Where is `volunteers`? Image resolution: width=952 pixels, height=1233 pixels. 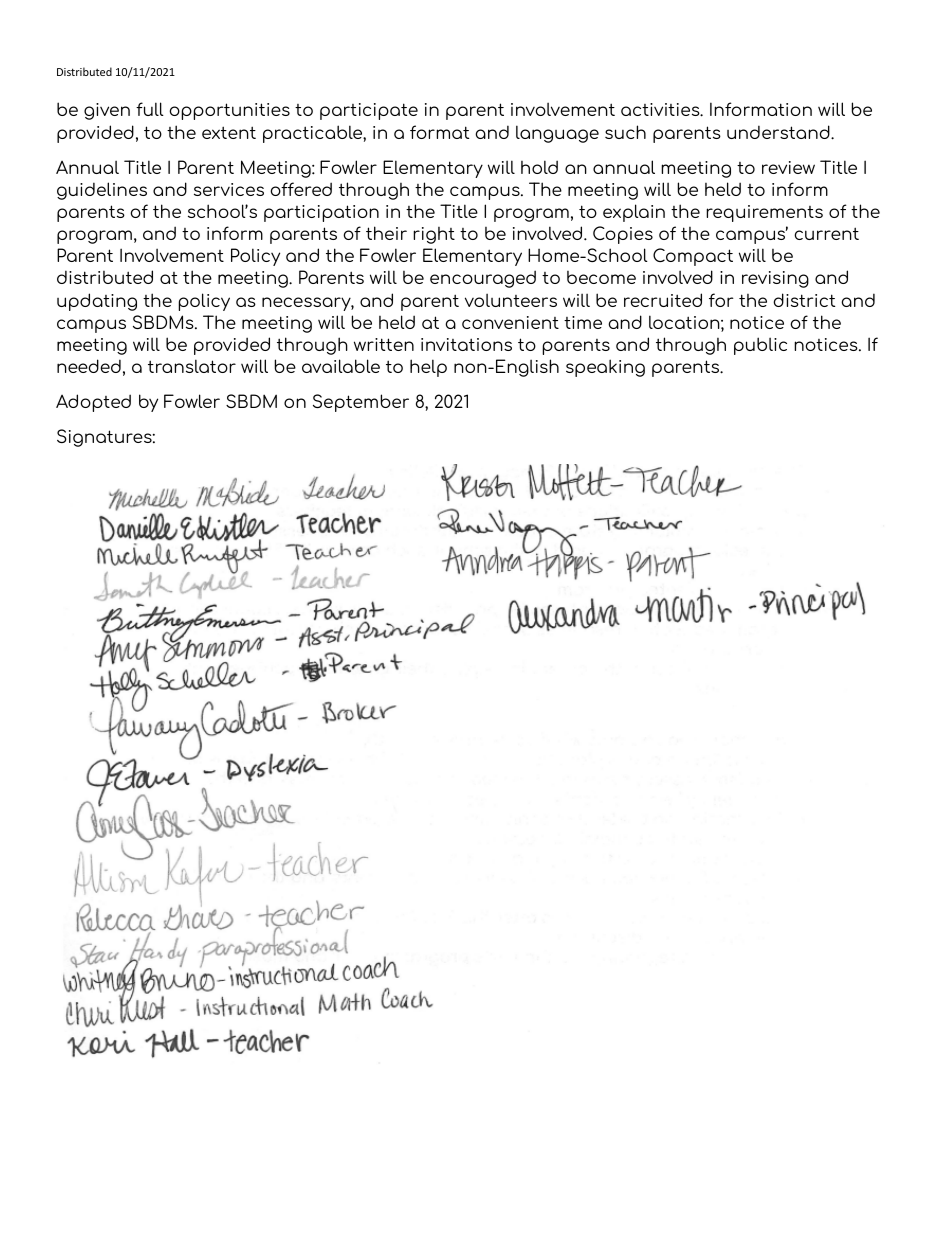
volunteers is located at coordinates (511, 300).
